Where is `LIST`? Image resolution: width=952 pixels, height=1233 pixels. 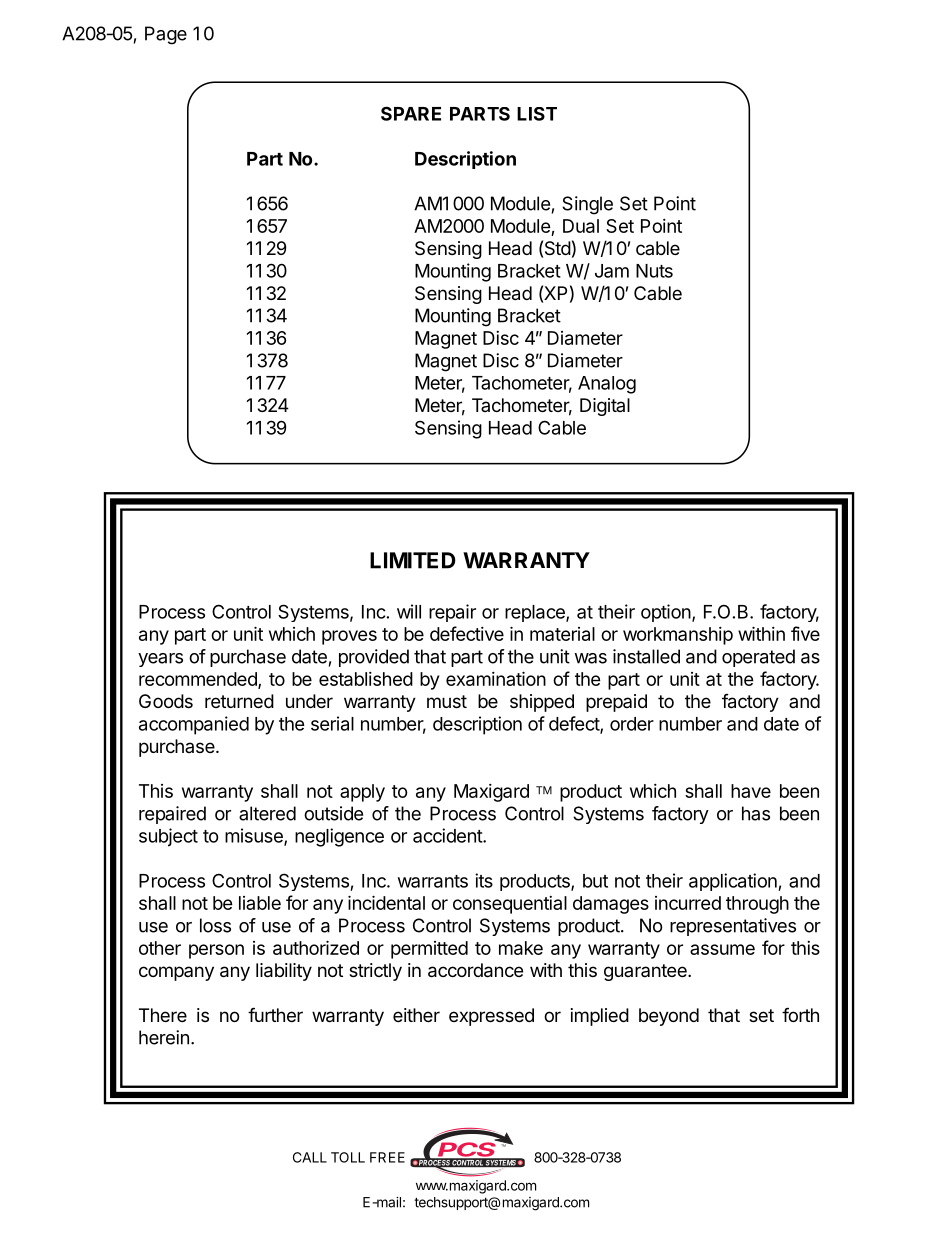
LIST is located at coordinates (537, 114).
